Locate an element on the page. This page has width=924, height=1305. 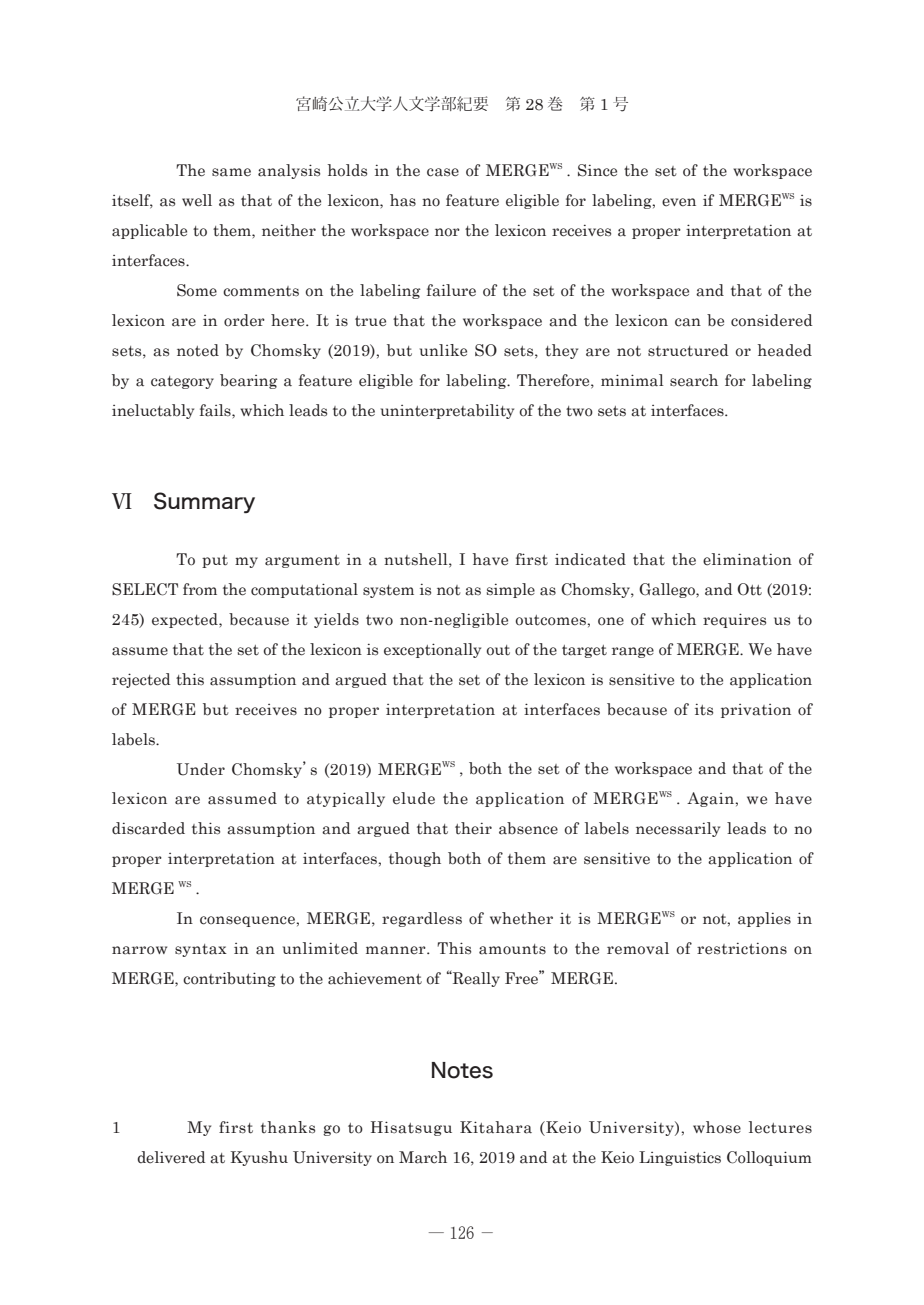
delivered is located at coordinates (171, 1157).
